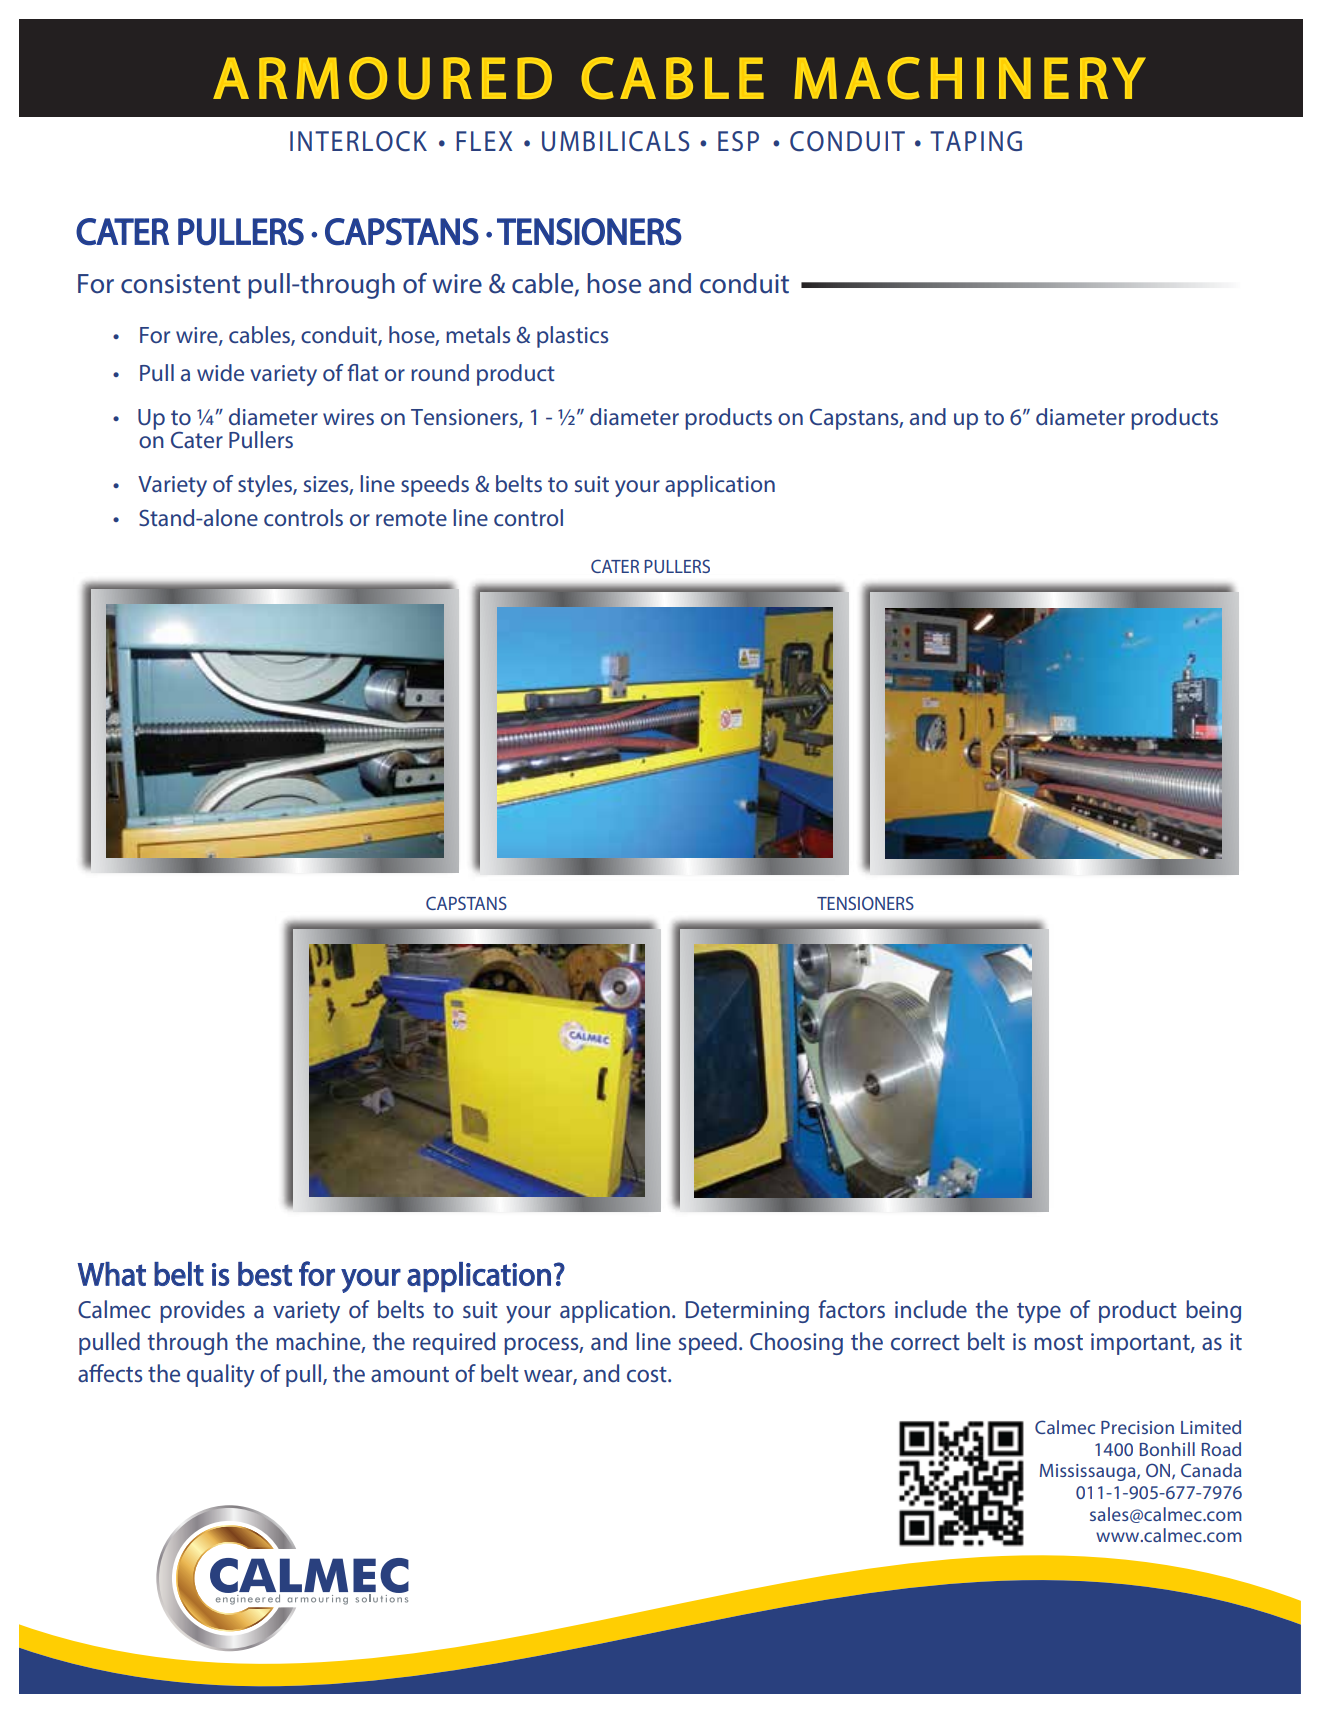  Describe the element at coordinates (411, 518) in the image. I see `remote` at that location.
